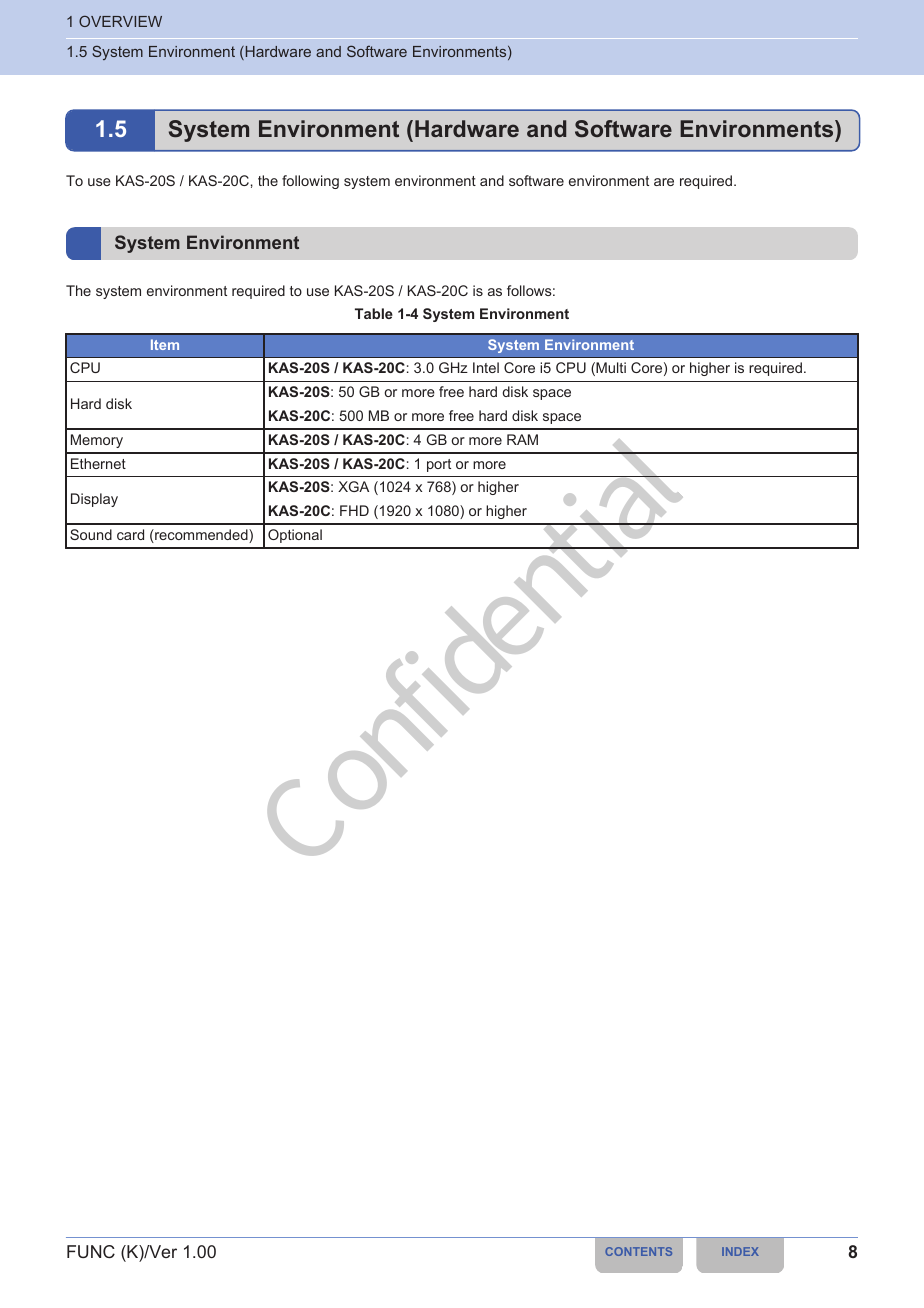 This image has height=1308, width=924. I want to click on port, so click(439, 465).
